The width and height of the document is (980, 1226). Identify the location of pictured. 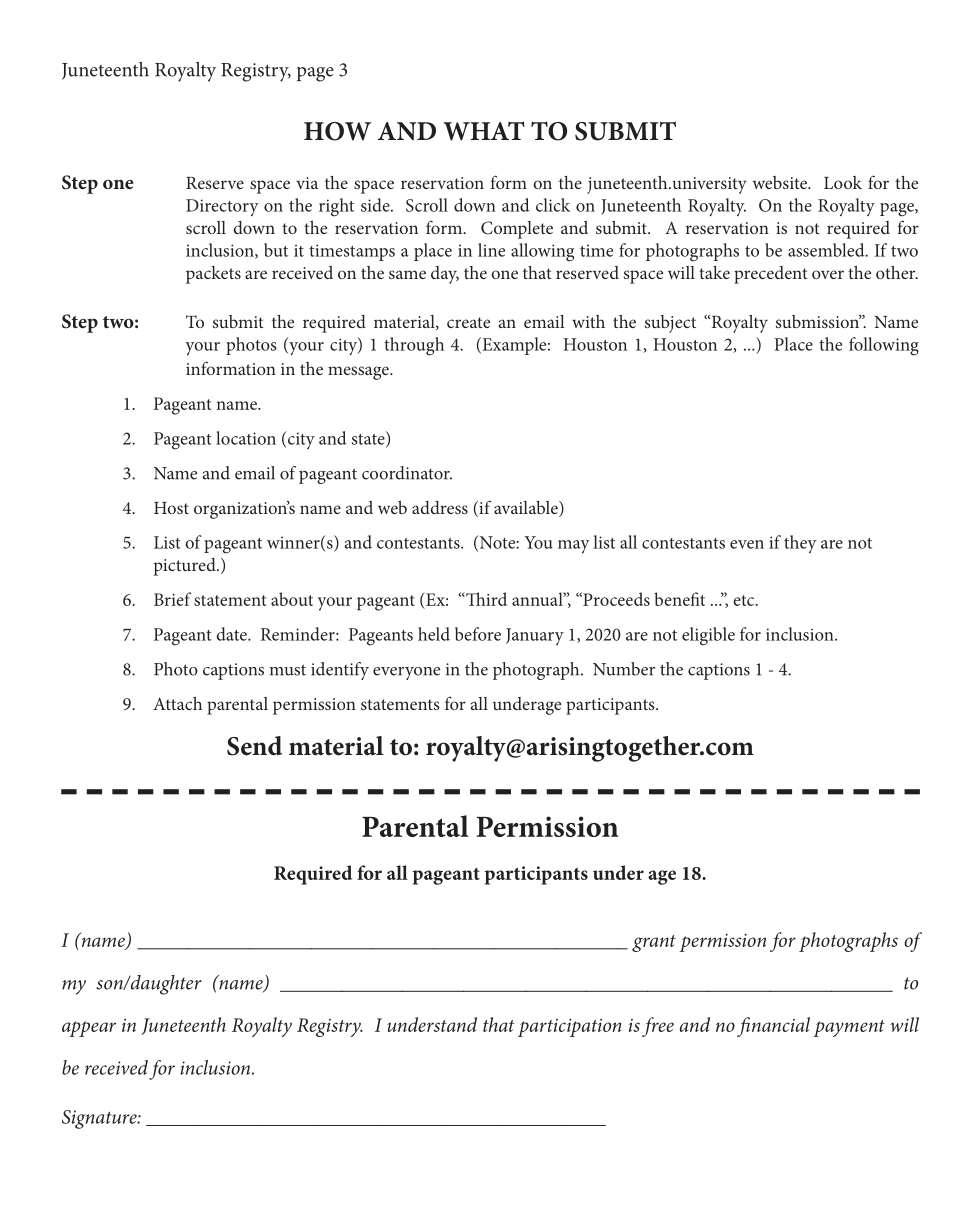
(186, 567).
